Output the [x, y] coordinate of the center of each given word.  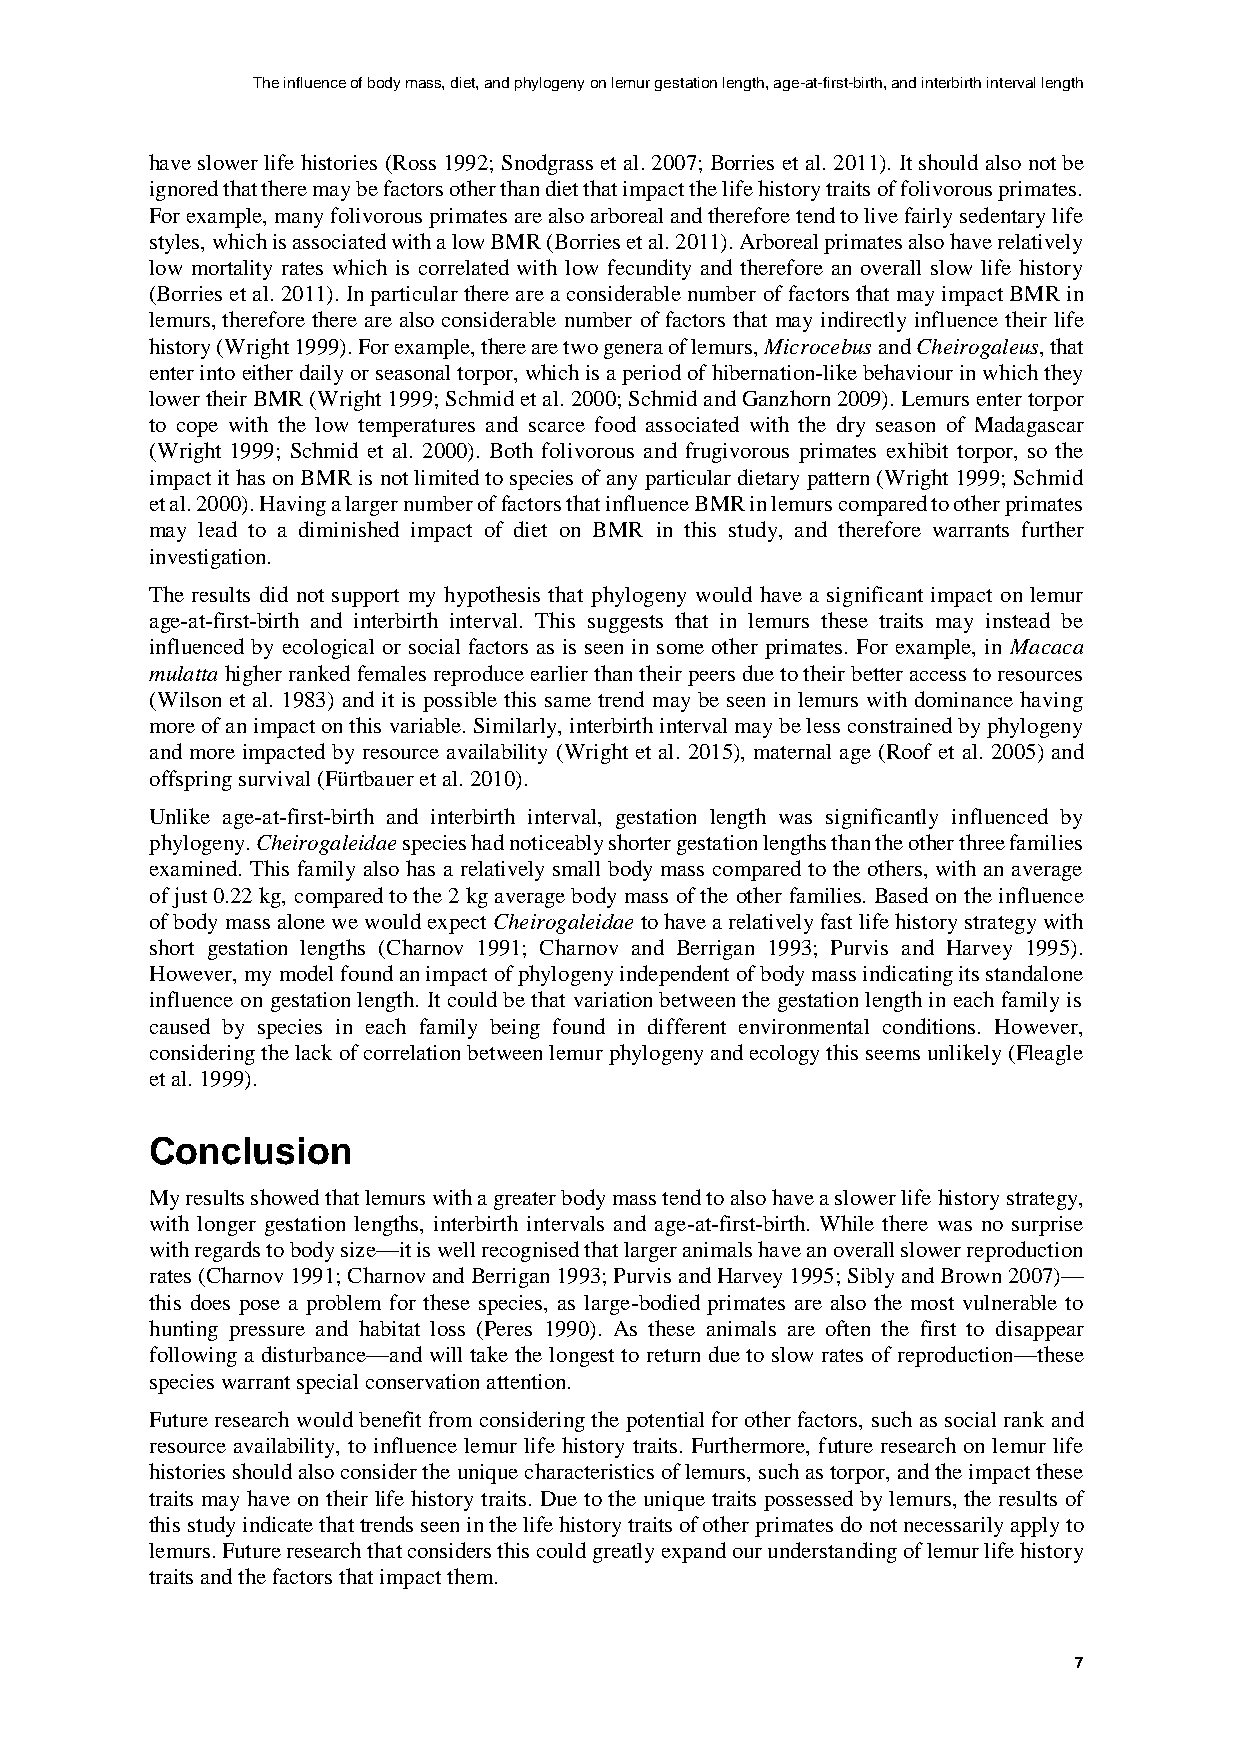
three [982, 842]
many [299, 220]
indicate [278, 1524]
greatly [623, 1553]
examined [195, 868]
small [576, 868]
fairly [928, 217]
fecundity [649, 269]
